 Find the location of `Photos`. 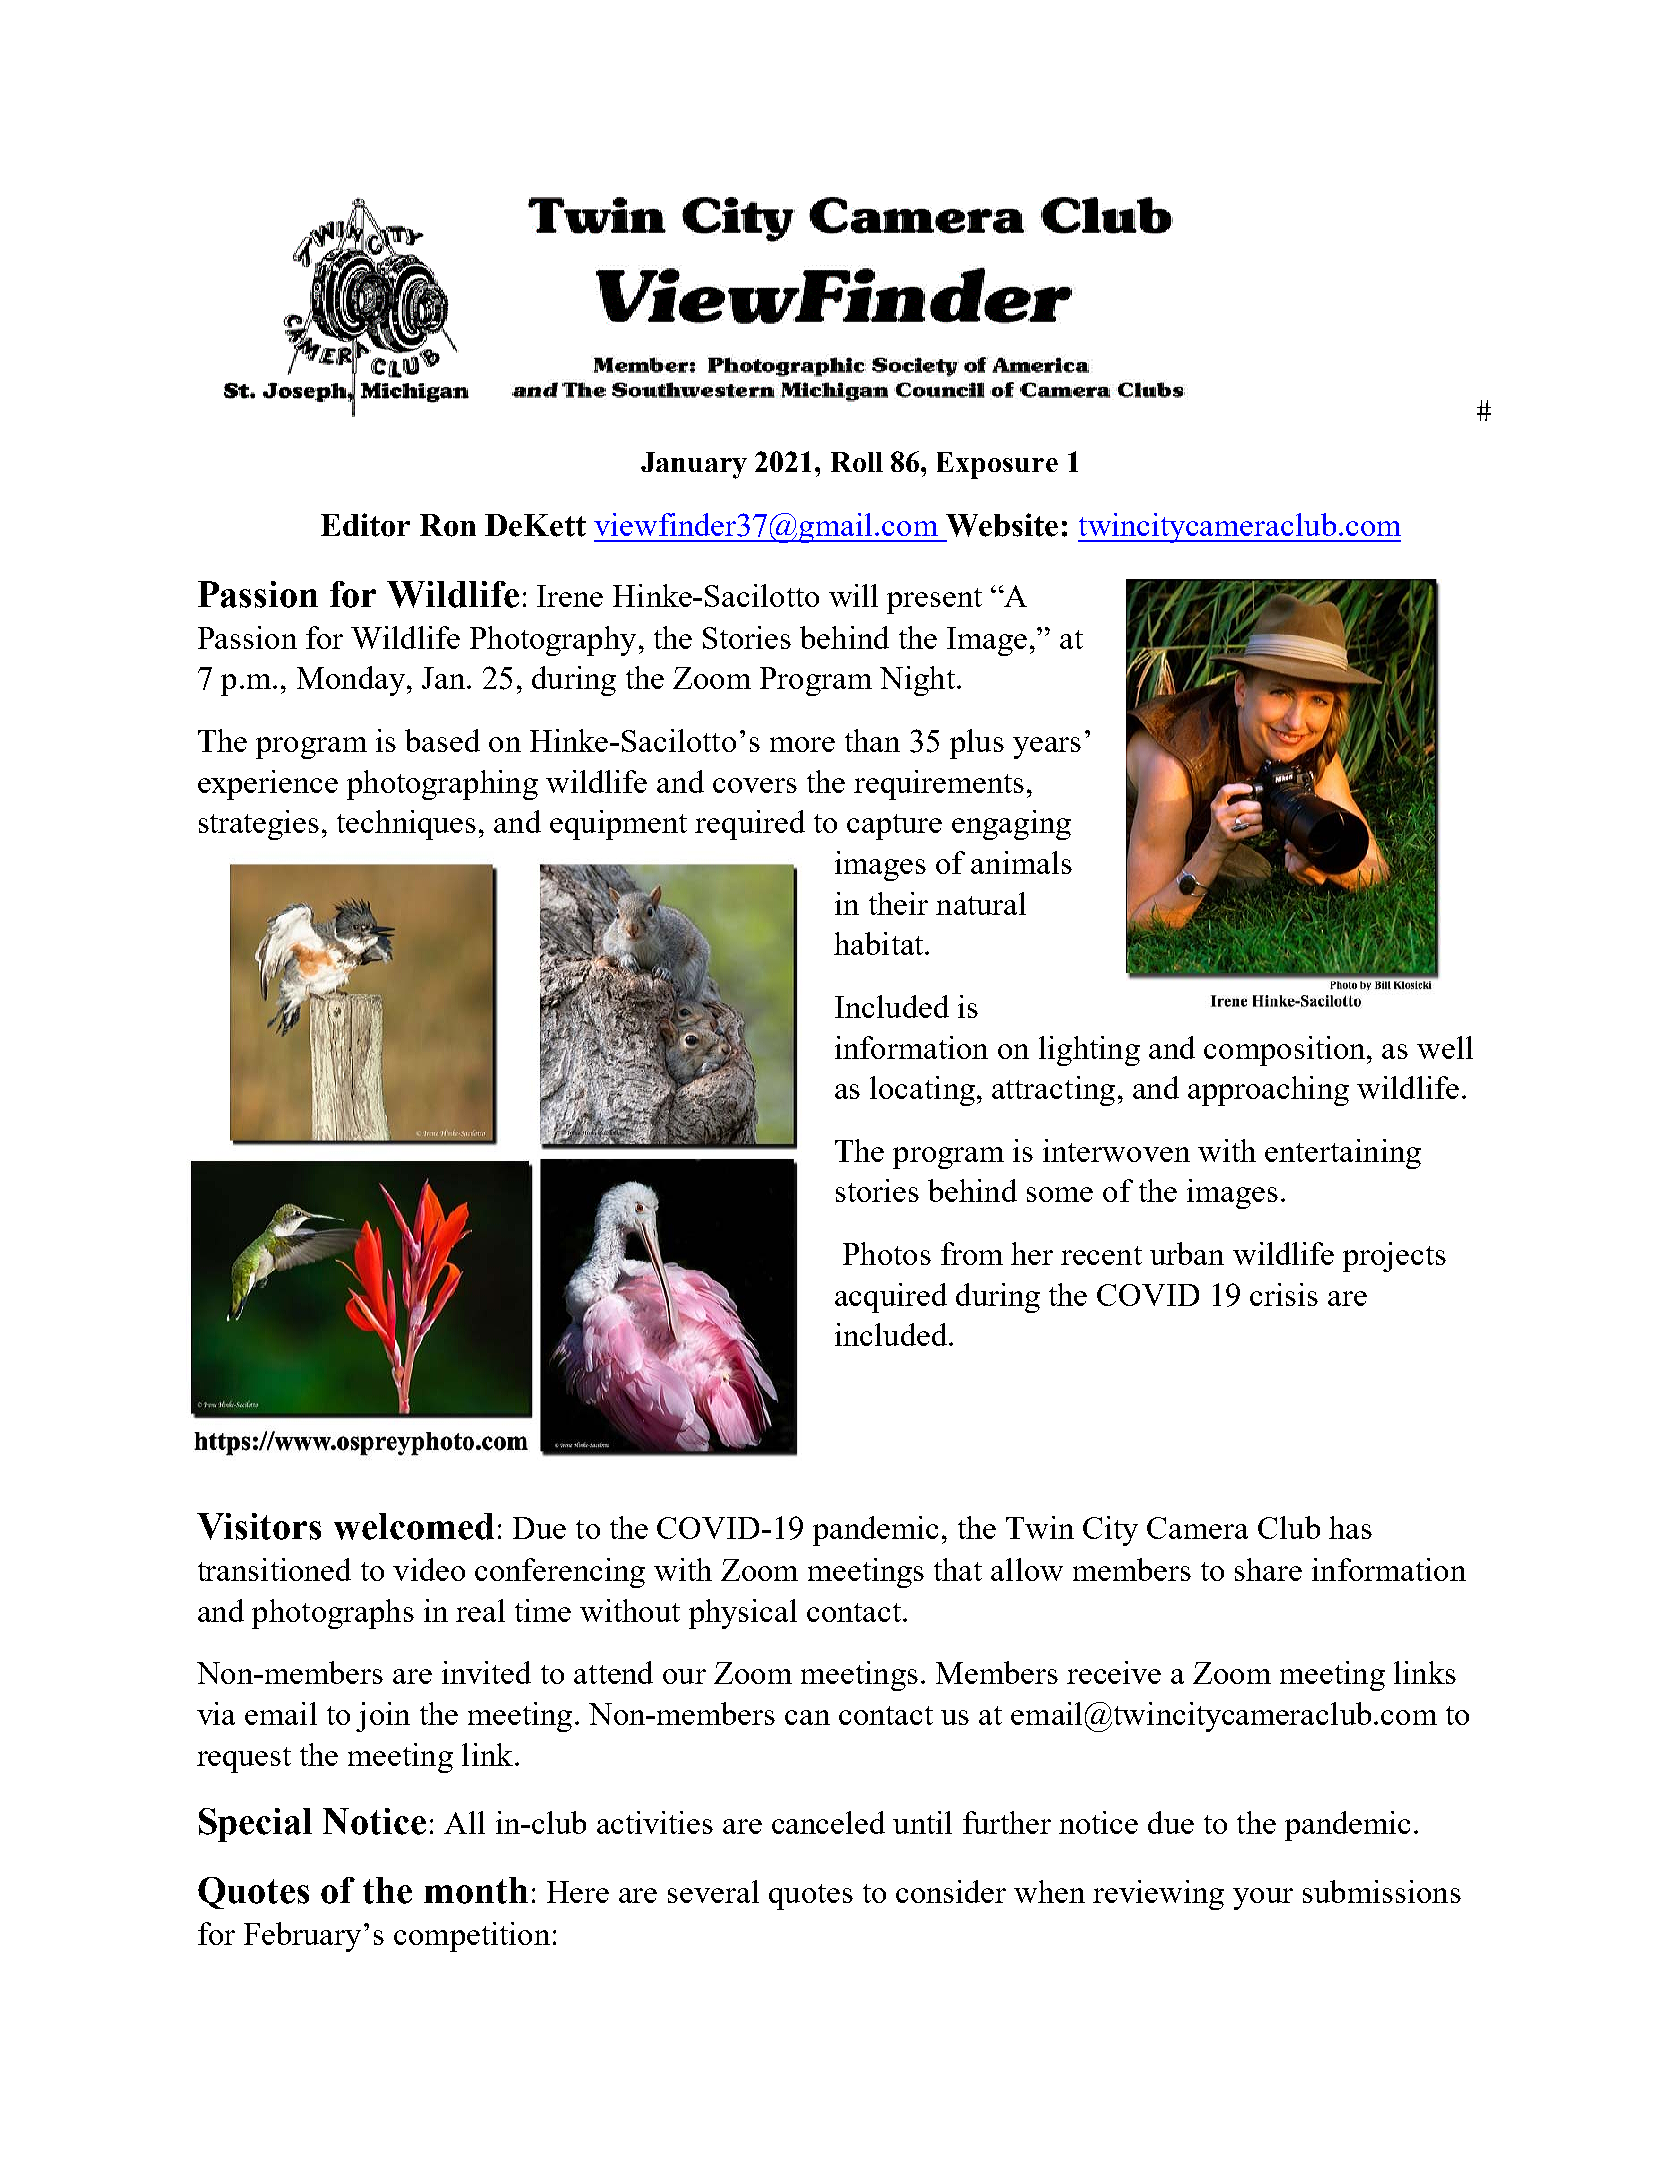

Photos is located at coordinates (887, 1253).
